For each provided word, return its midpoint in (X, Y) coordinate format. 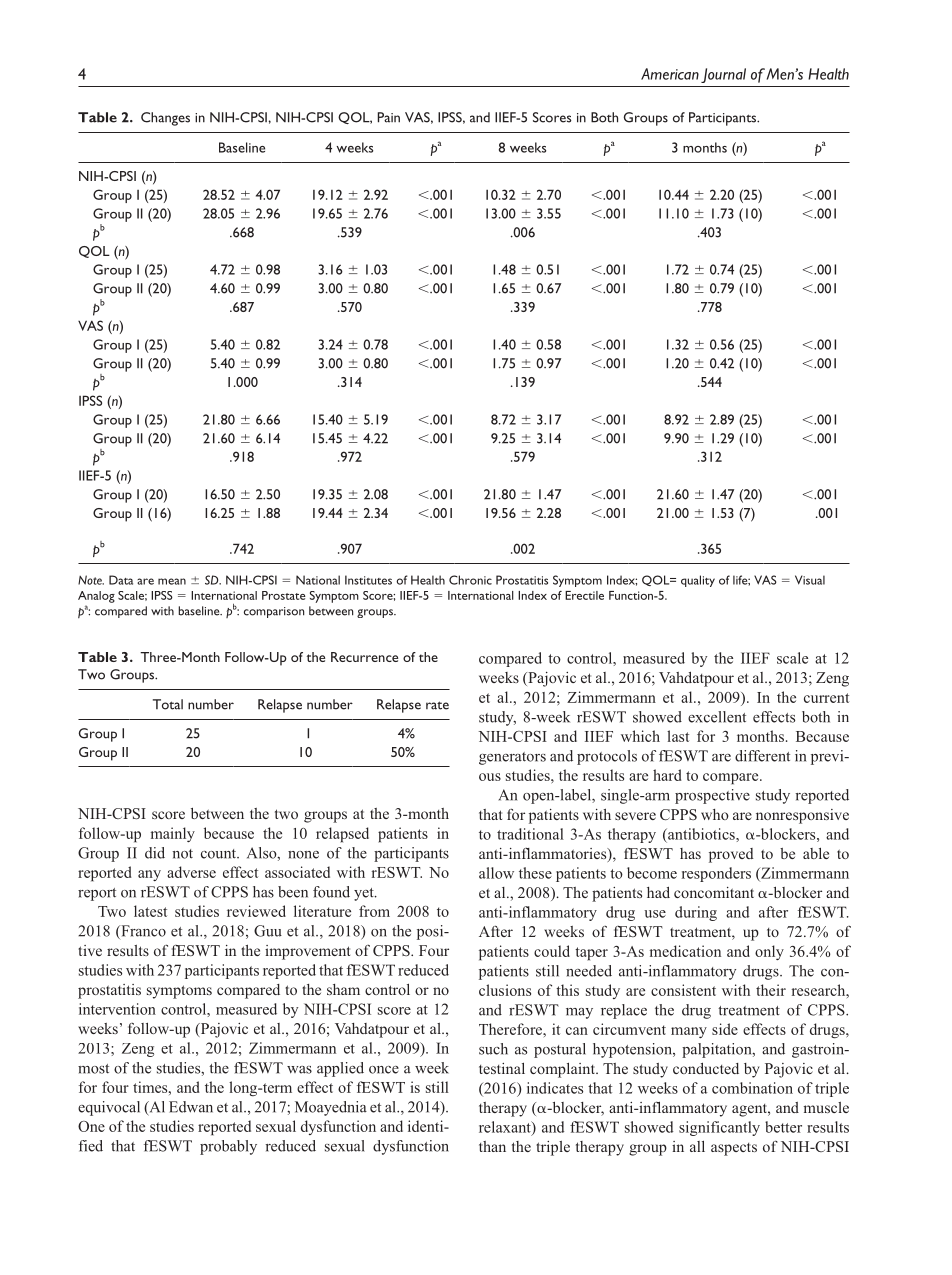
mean (172, 581)
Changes (165, 119)
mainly (173, 834)
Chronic (470, 580)
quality (698, 581)
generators (512, 758)
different (762, 756)
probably (228, 1147)
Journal (723, 75)
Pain (389, 117)
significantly (719, 1128)
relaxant (506, 1128)
